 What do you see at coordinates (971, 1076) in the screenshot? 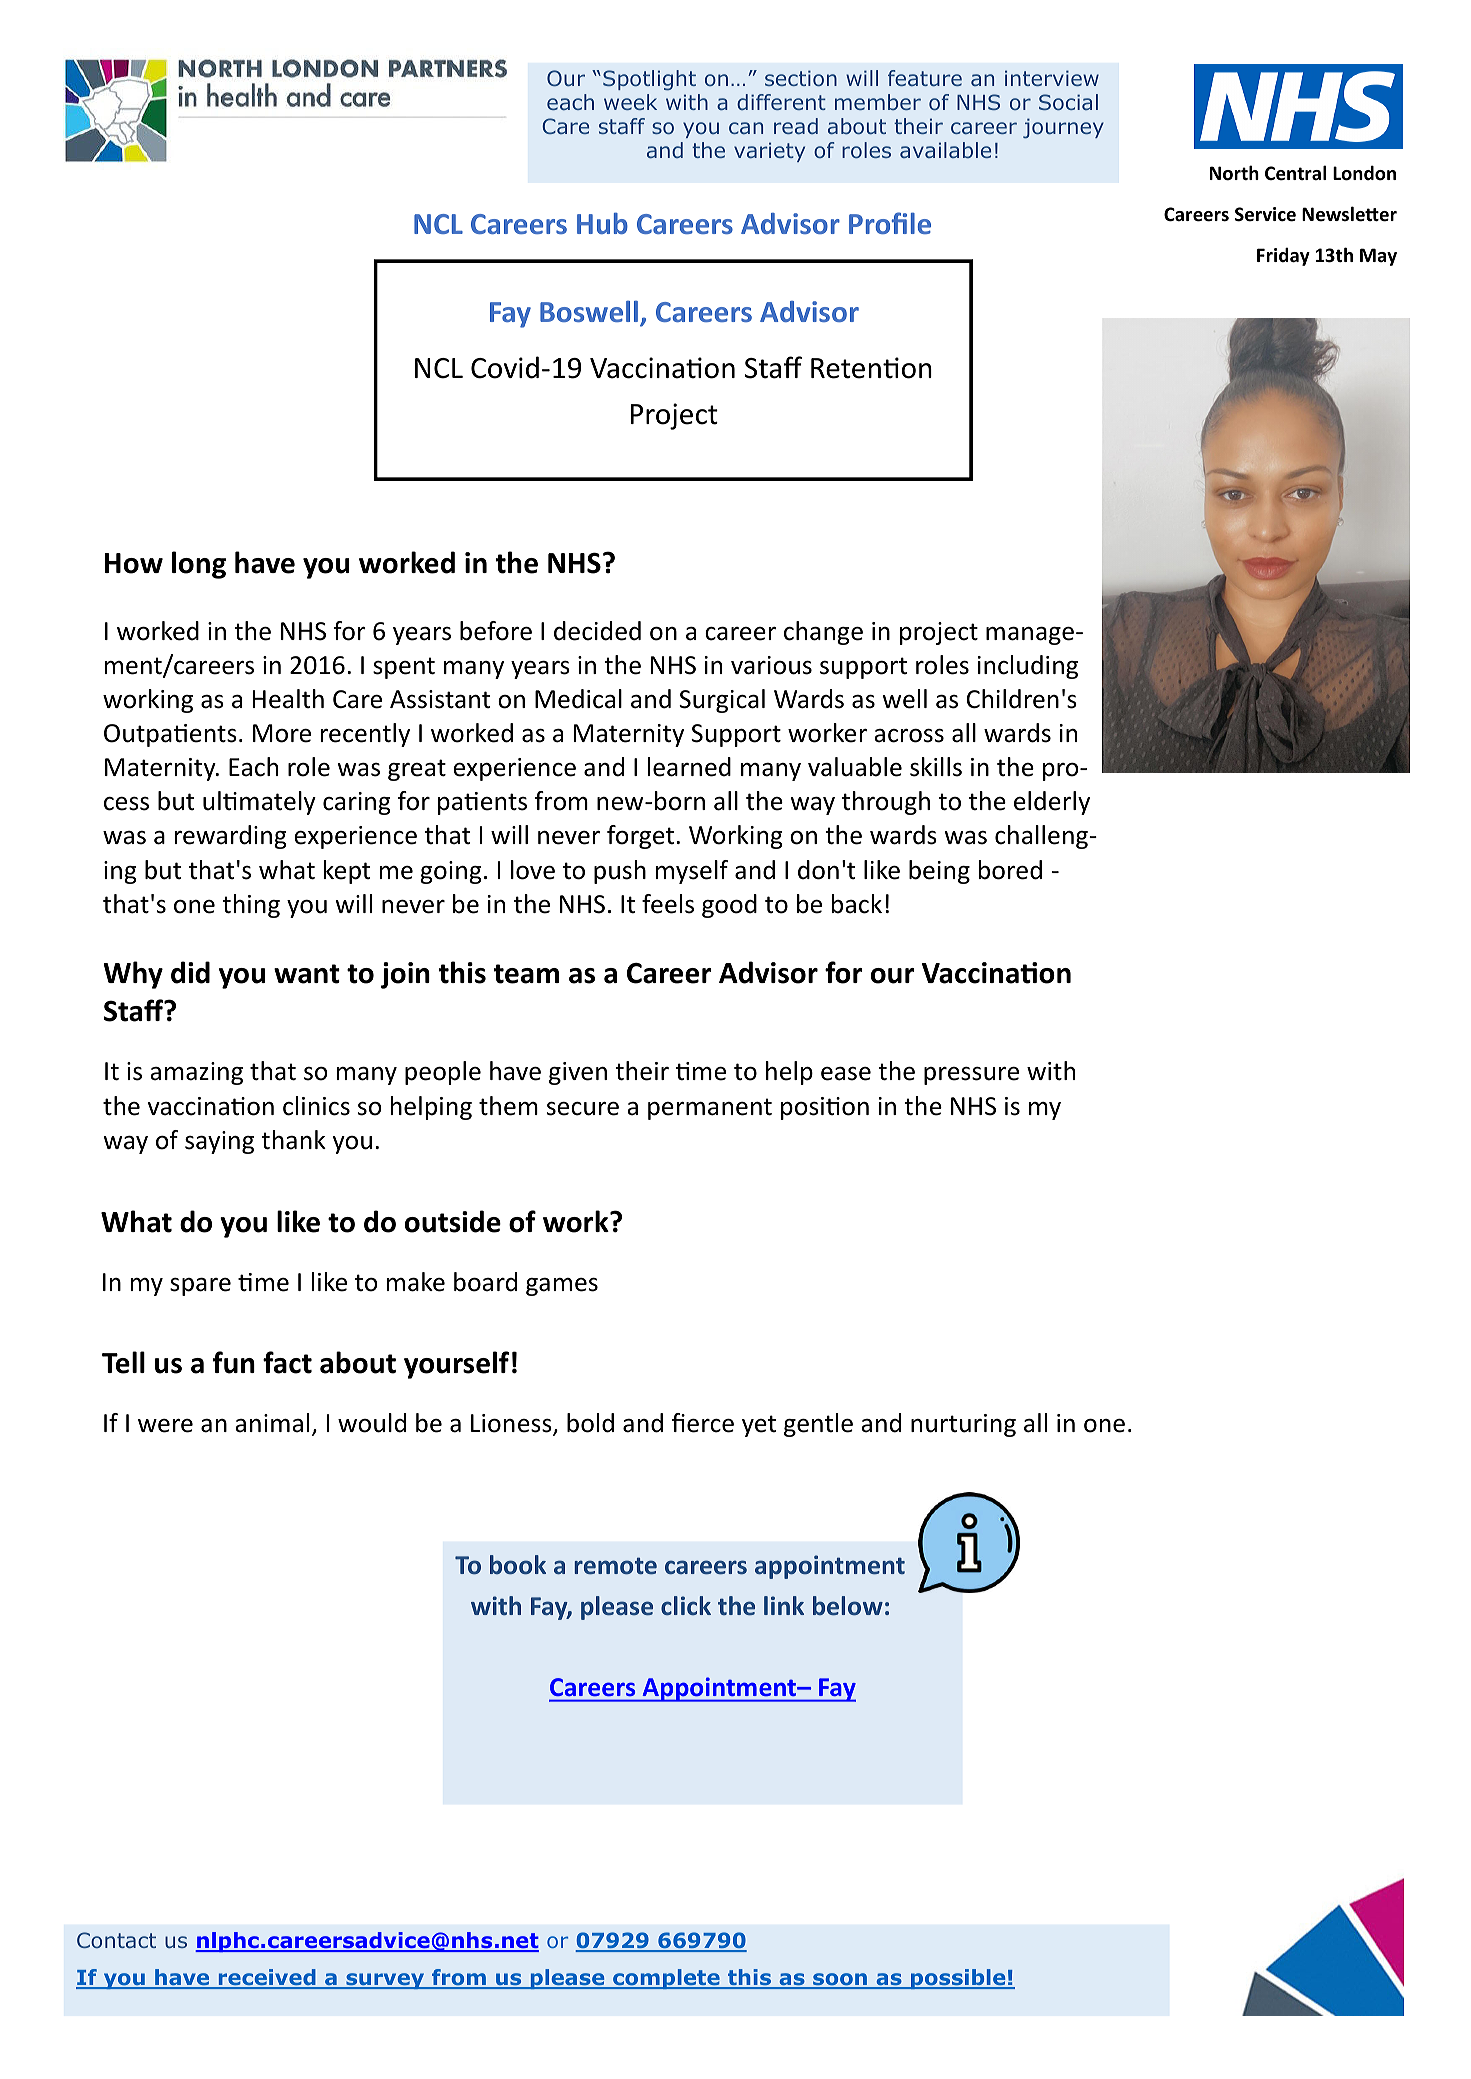
I see `pressure` at bounding box center [971, 1076].
